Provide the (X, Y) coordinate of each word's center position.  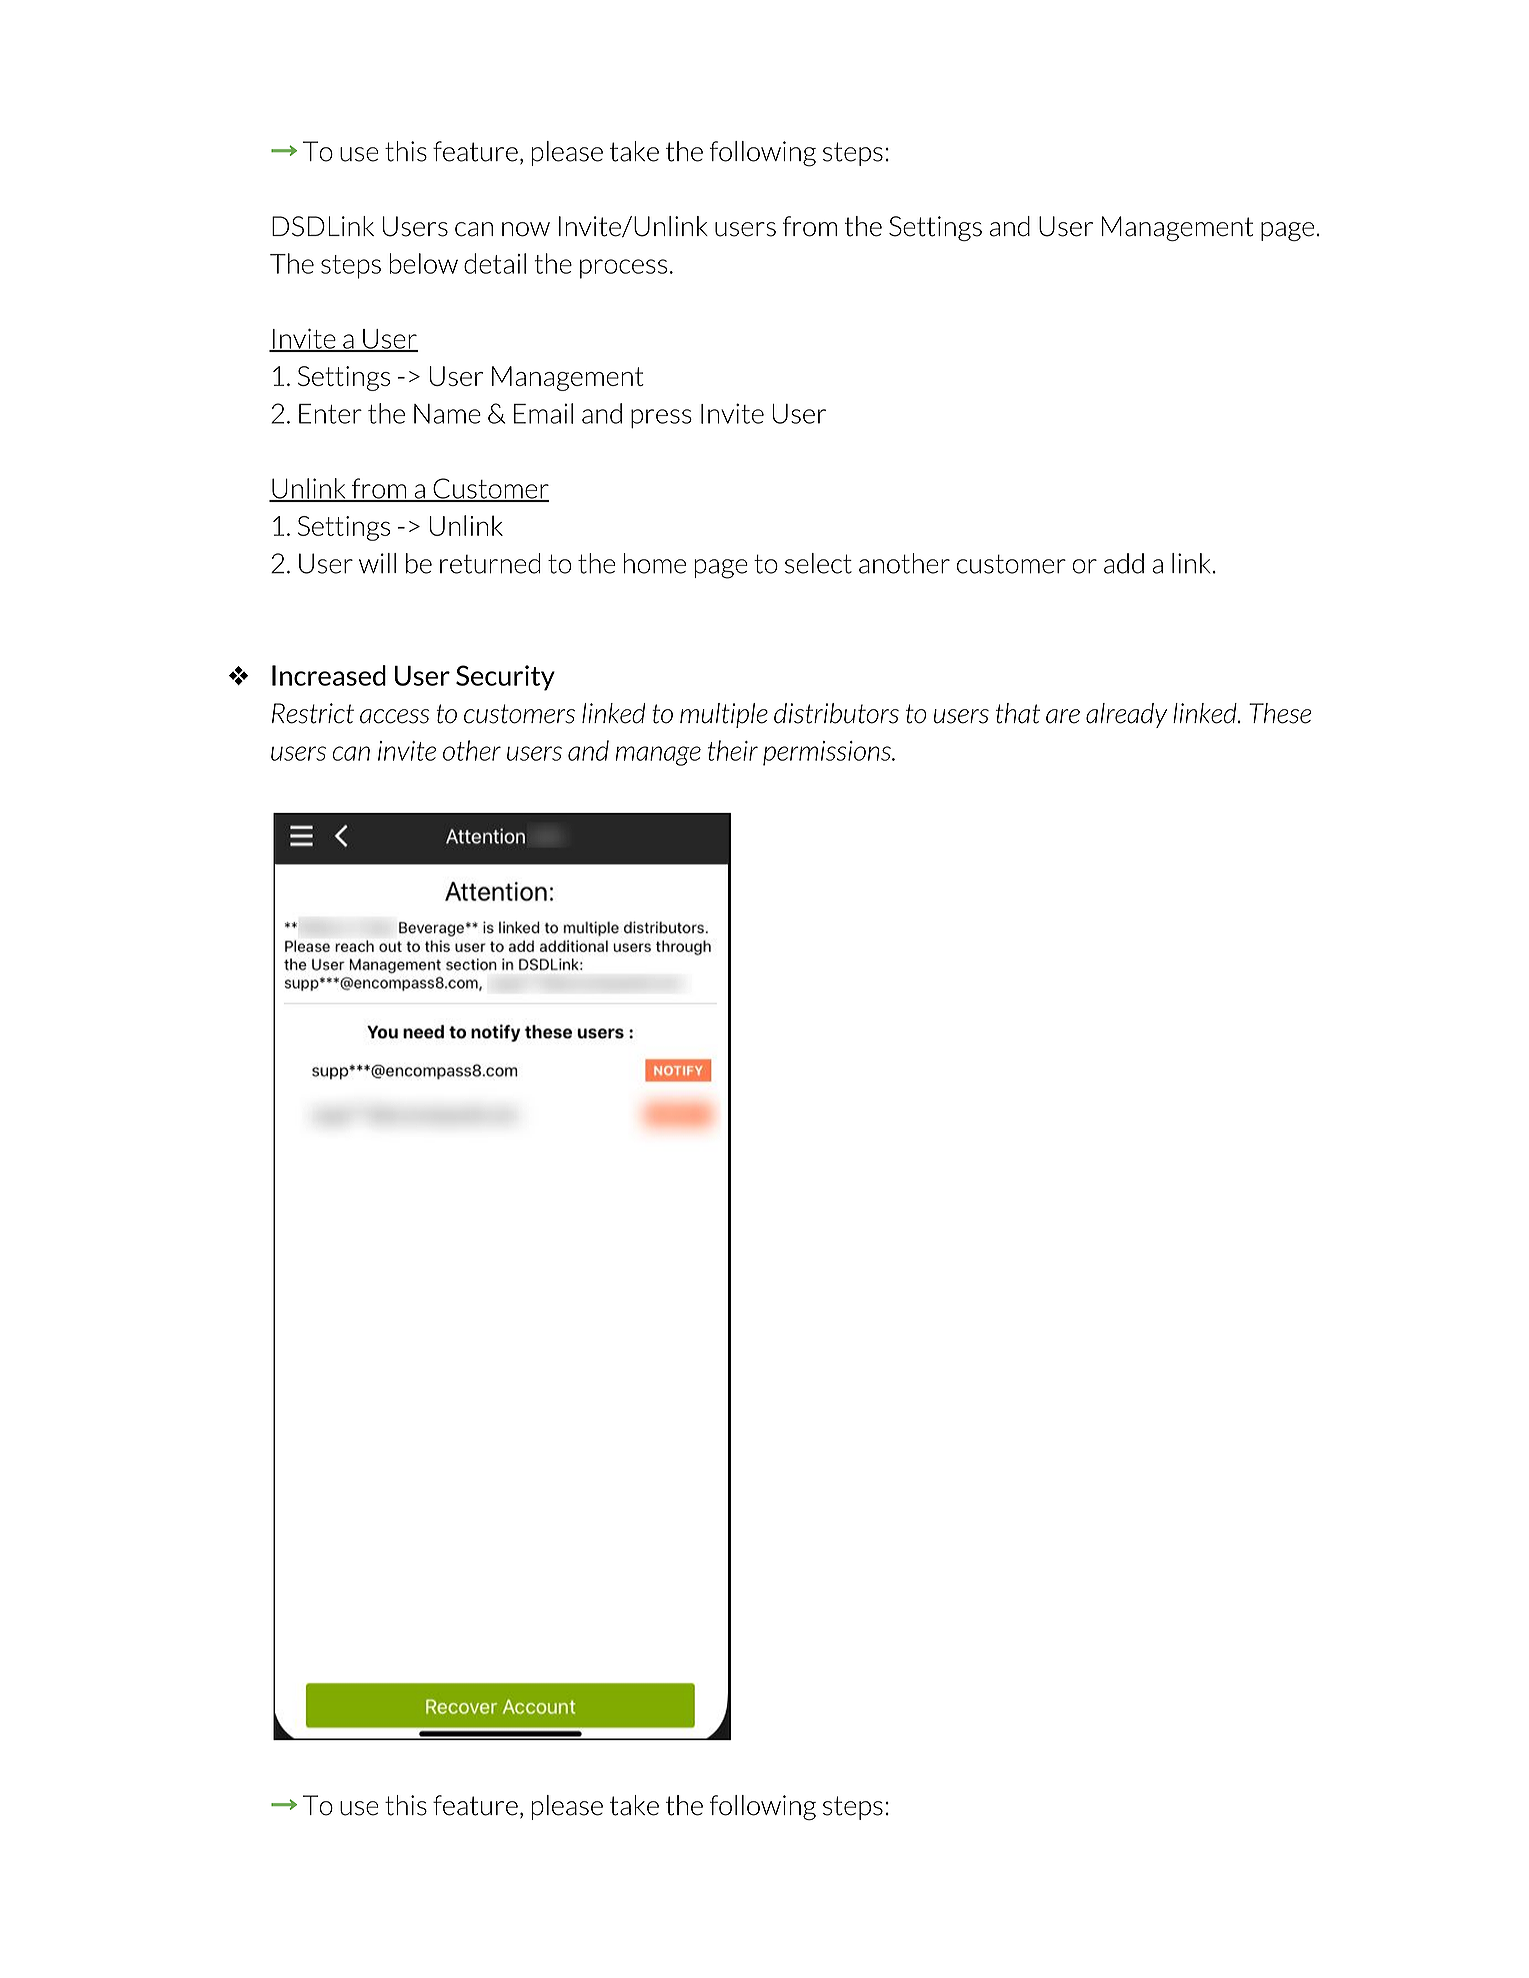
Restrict (313, 713)
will (377, 563)
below (423, 263)
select (818, 563)
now (526, 229)
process (623, 269)
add (1124, 563)
